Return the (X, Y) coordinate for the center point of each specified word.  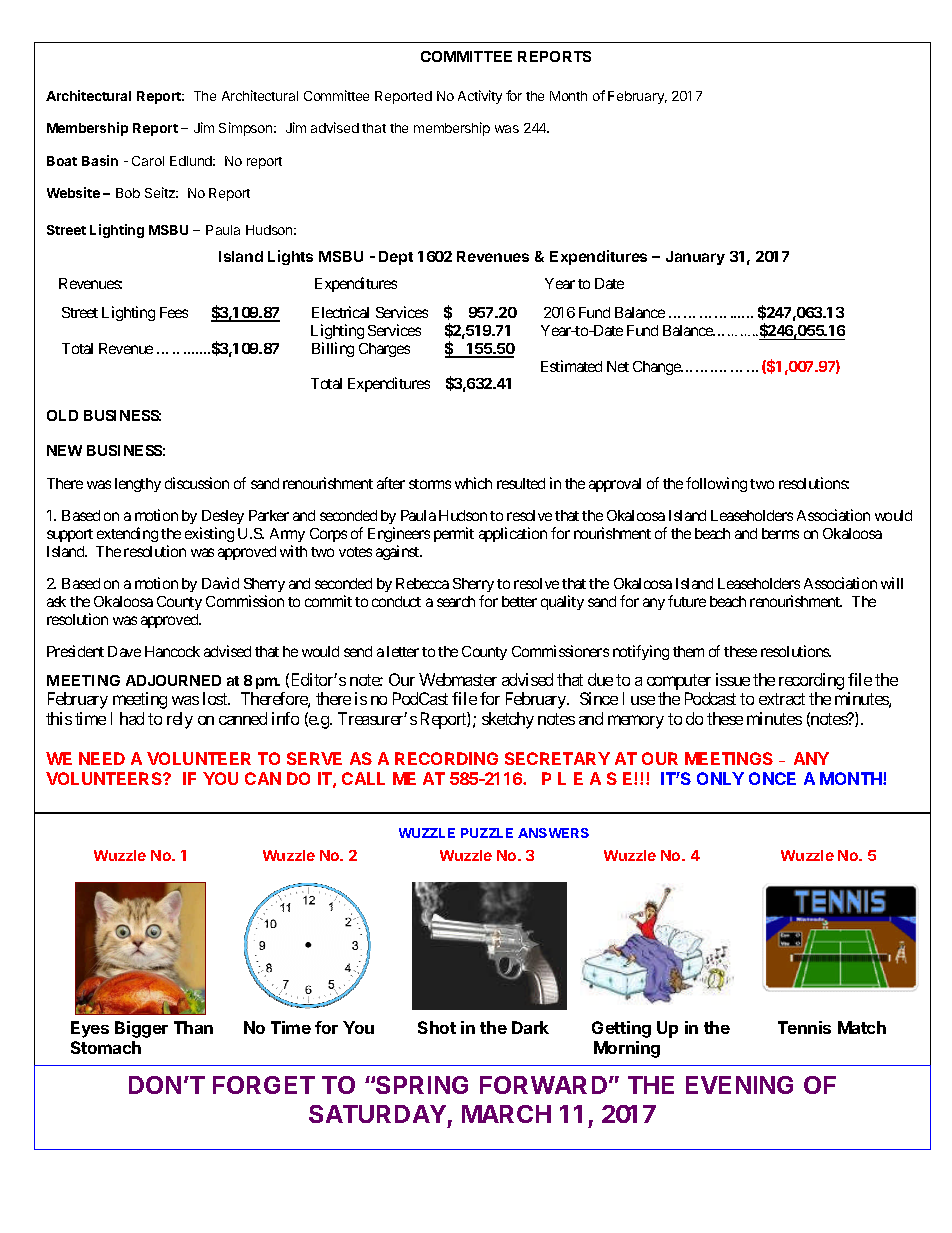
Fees (174, 312)
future (687, 601)
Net (618, 366)
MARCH (506, 1114)
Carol (148, 161)
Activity (480, 97)
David (220, 583)
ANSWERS (553, 833)
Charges (384, 350)
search (456, 601)
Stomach (106, 1047)
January (695, 258)
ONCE (772, 778)
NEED (102, 758)
